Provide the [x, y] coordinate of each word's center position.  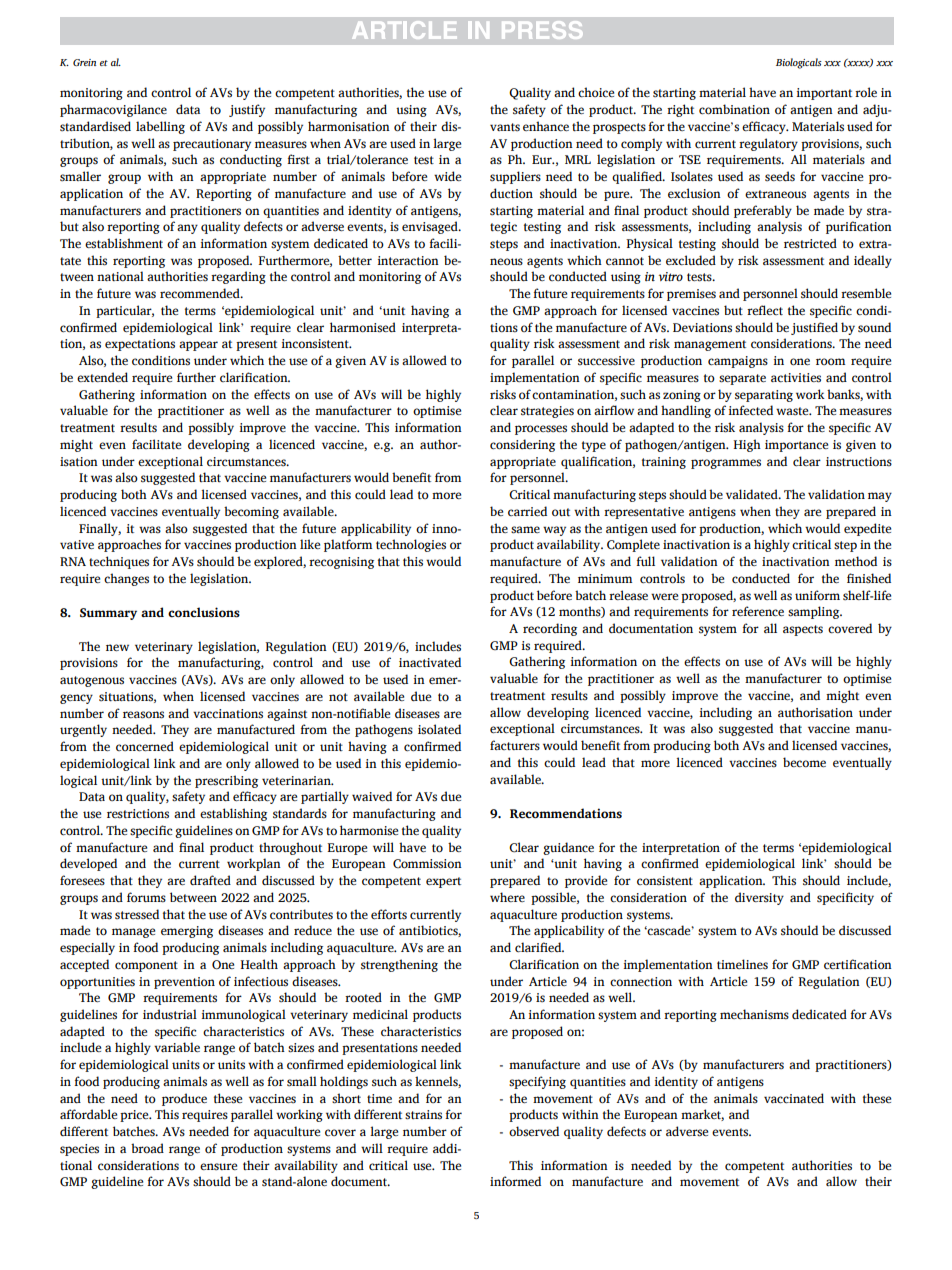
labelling [160, 127]
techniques [119, 562]
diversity [759, 898]
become [804, 762]
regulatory [768, 144]
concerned [145, 746]
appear [198, 346]
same [525, 530]
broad [147, 1148]
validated [753, 494]
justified [814, 328]
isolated [439, 729]
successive [606, 361]
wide [447, 176]
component [146, 966]
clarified [539, 947]
